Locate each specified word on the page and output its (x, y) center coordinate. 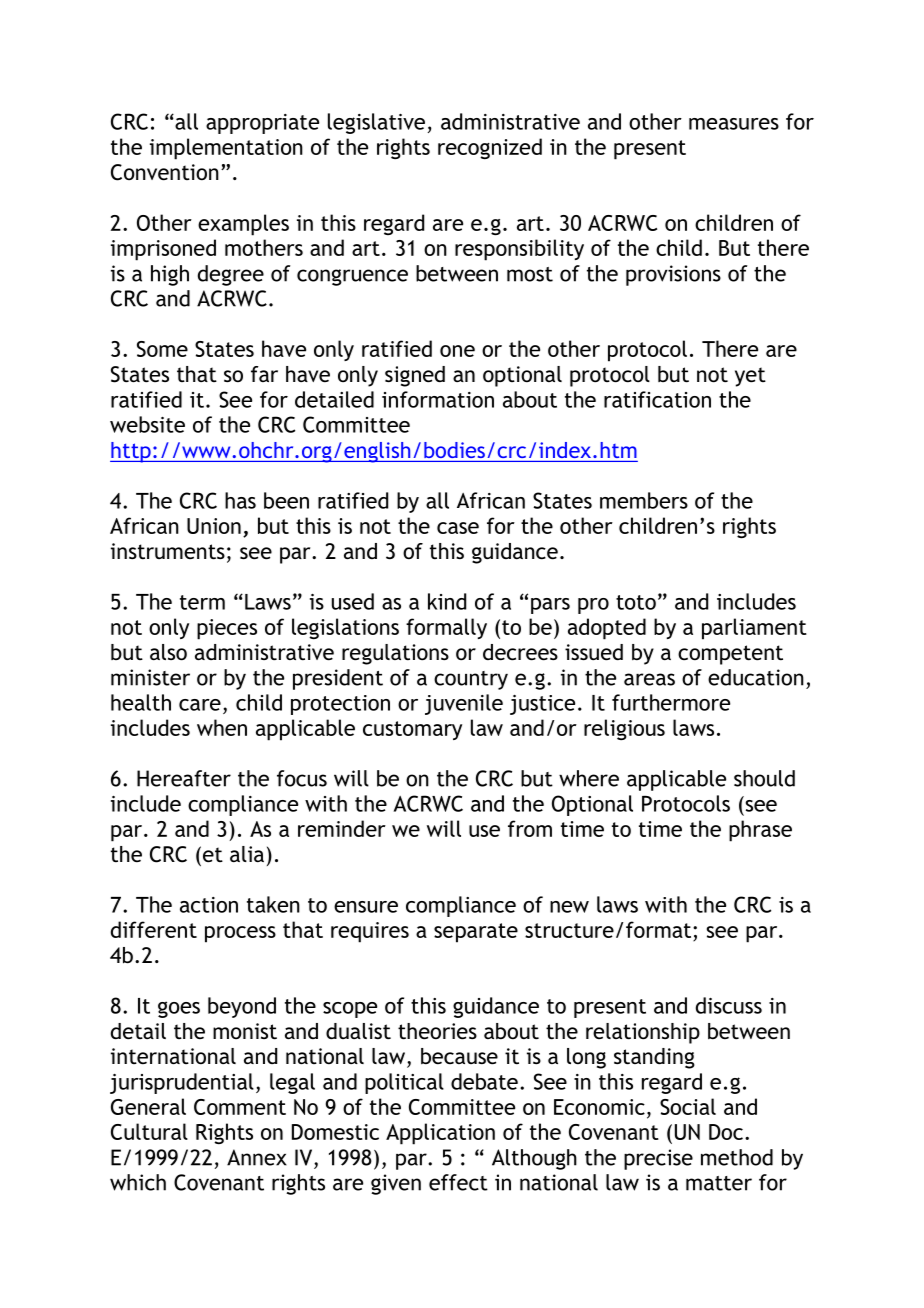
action (209, 905)
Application (440, 1134)
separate (476, 933)
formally (446, 628)
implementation (226, 149)
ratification (657, 399)
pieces (227, 629)
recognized (490, 148)
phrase (760, 831)
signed (415, 376)
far (264, 374)
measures (734, 124)
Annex (257, 1157)
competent (730, 655)
